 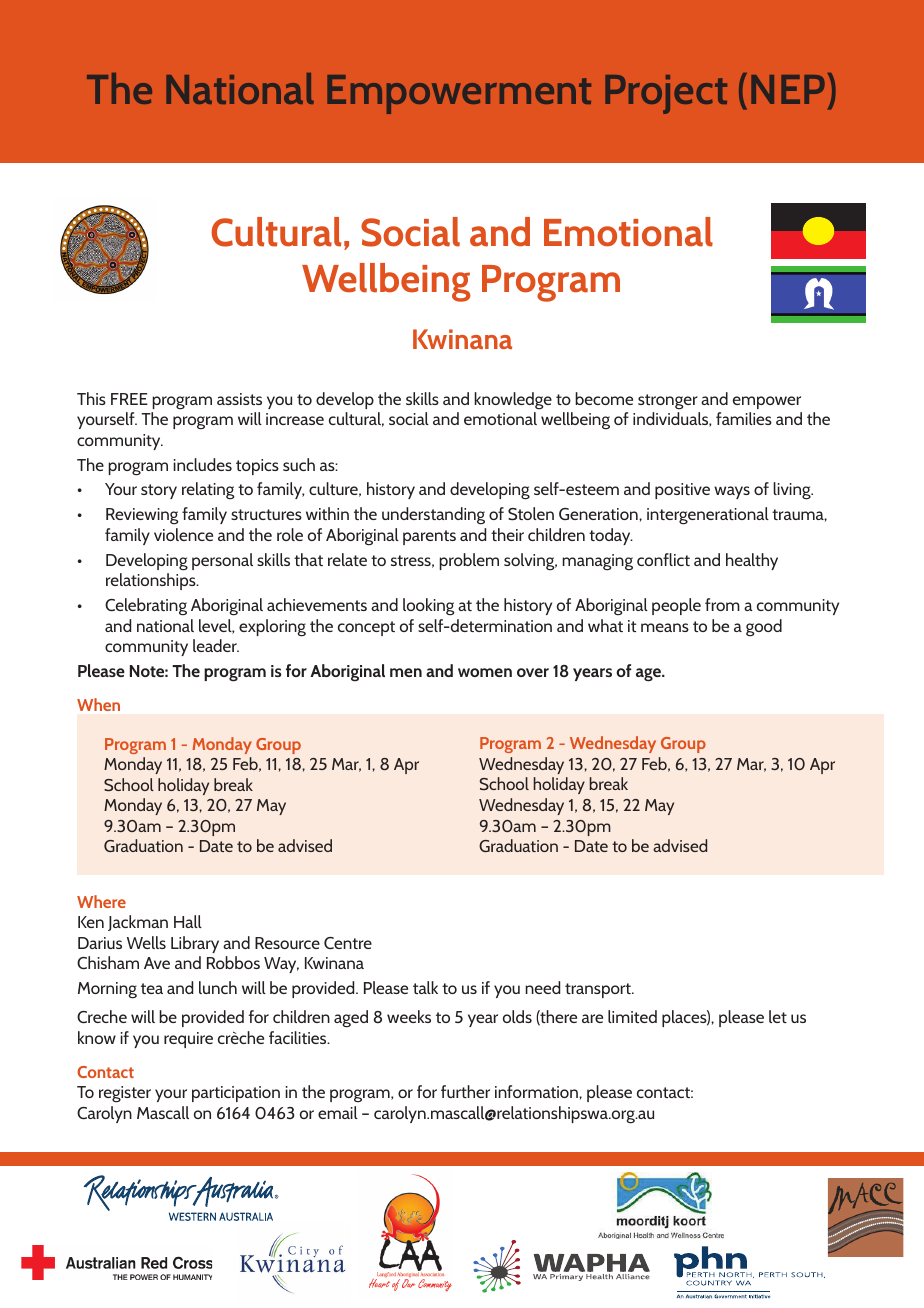 What do you see at coordinates (788, 89) in the page?
I see `NEP` at bounding box center [788, 89].
